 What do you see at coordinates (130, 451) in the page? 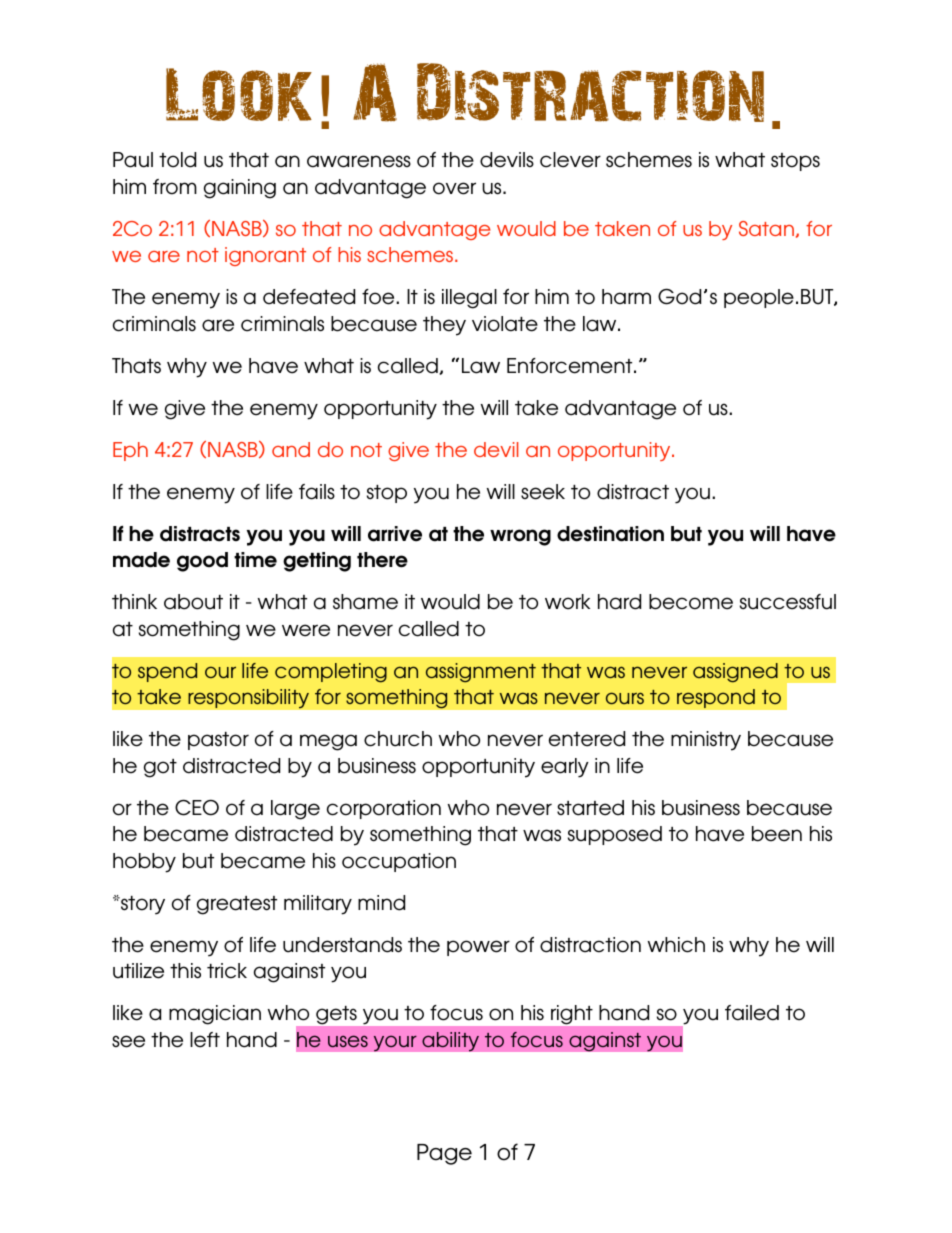
I see `Eph` at bounding box center [130, 451].
